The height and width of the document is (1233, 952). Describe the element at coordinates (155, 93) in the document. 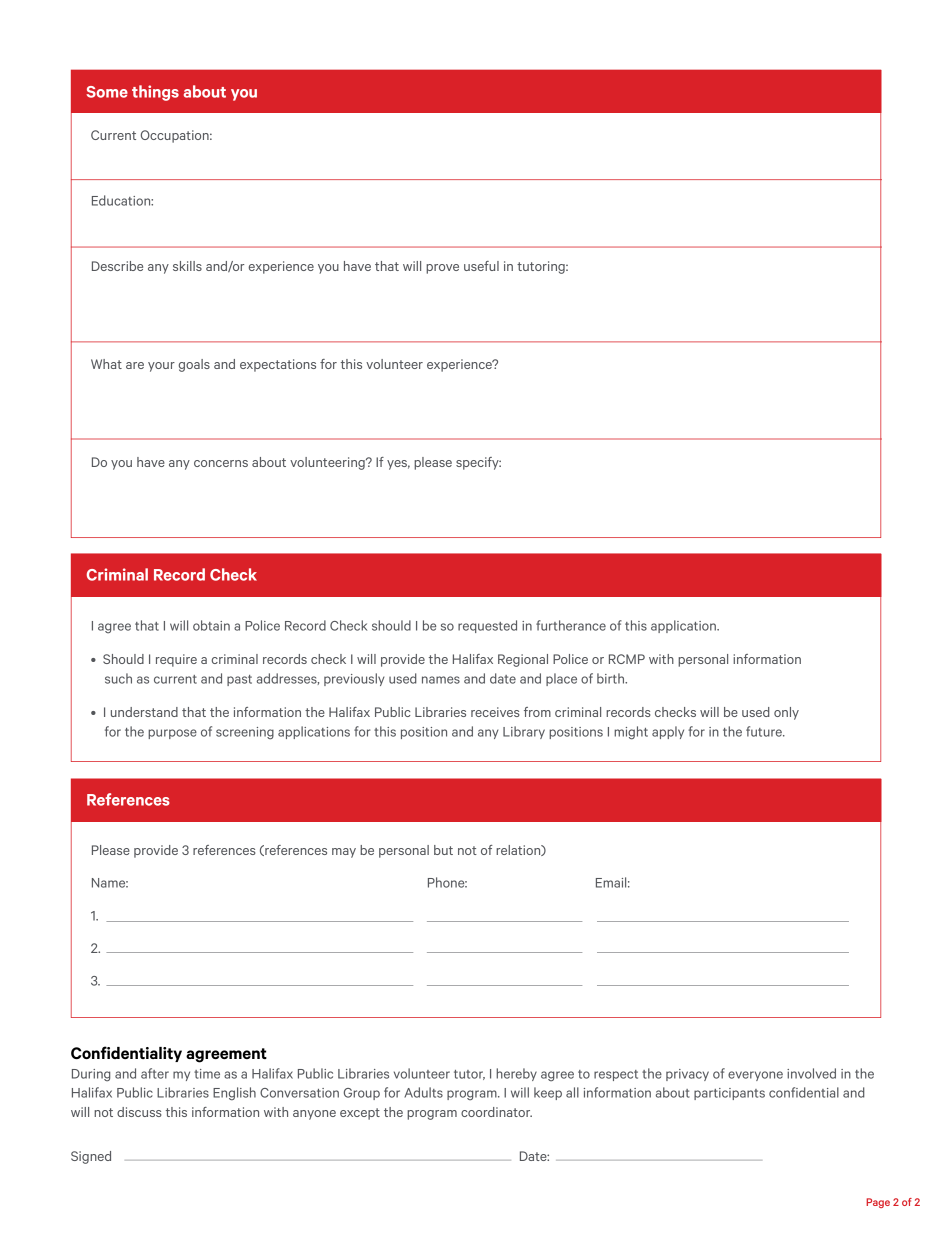

I see `things` at that location.
